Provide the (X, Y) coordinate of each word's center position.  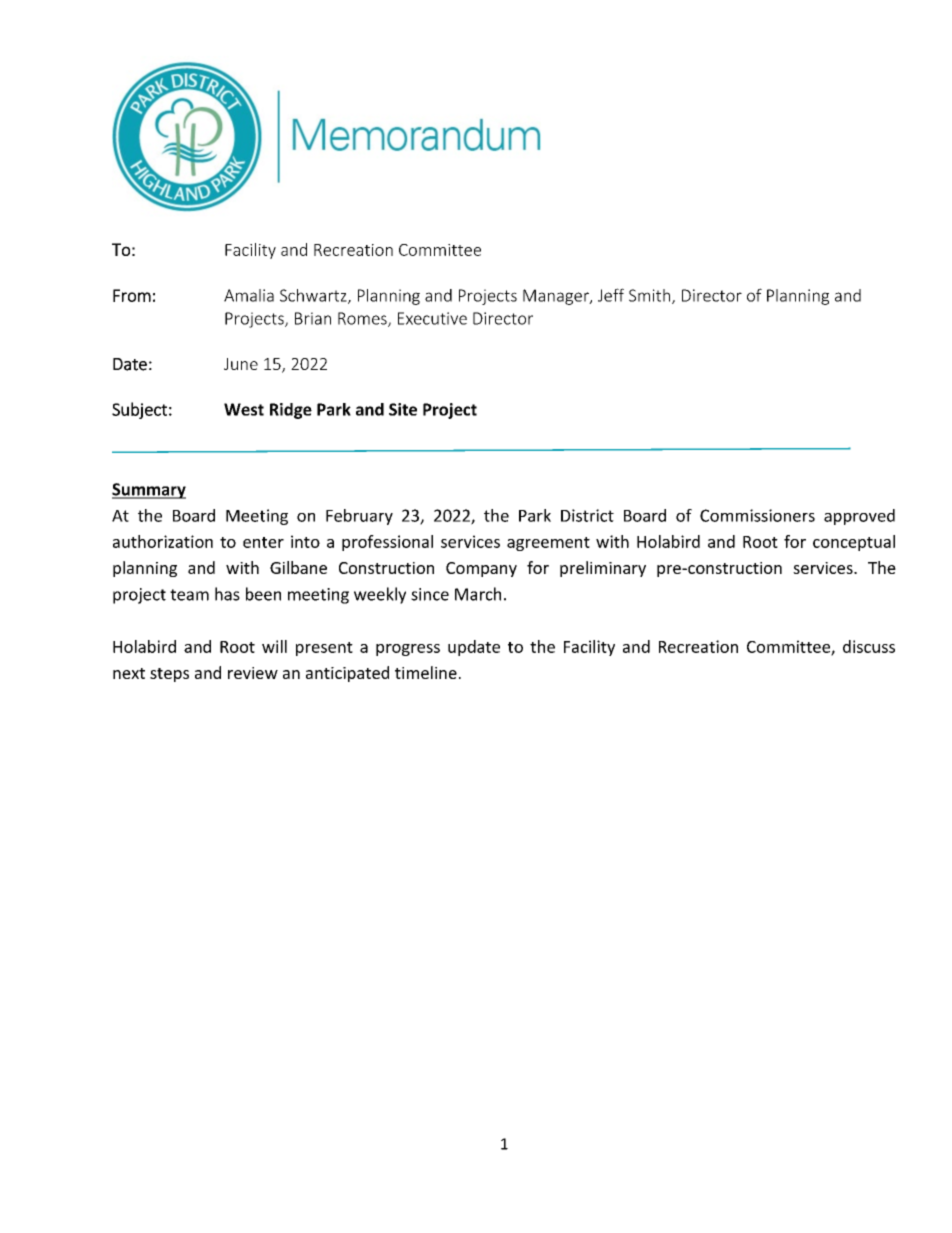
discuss (869, 646)
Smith (649, 295)
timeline (426, 672)
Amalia (249, 295)
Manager (557, 297)
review (253, 673)
